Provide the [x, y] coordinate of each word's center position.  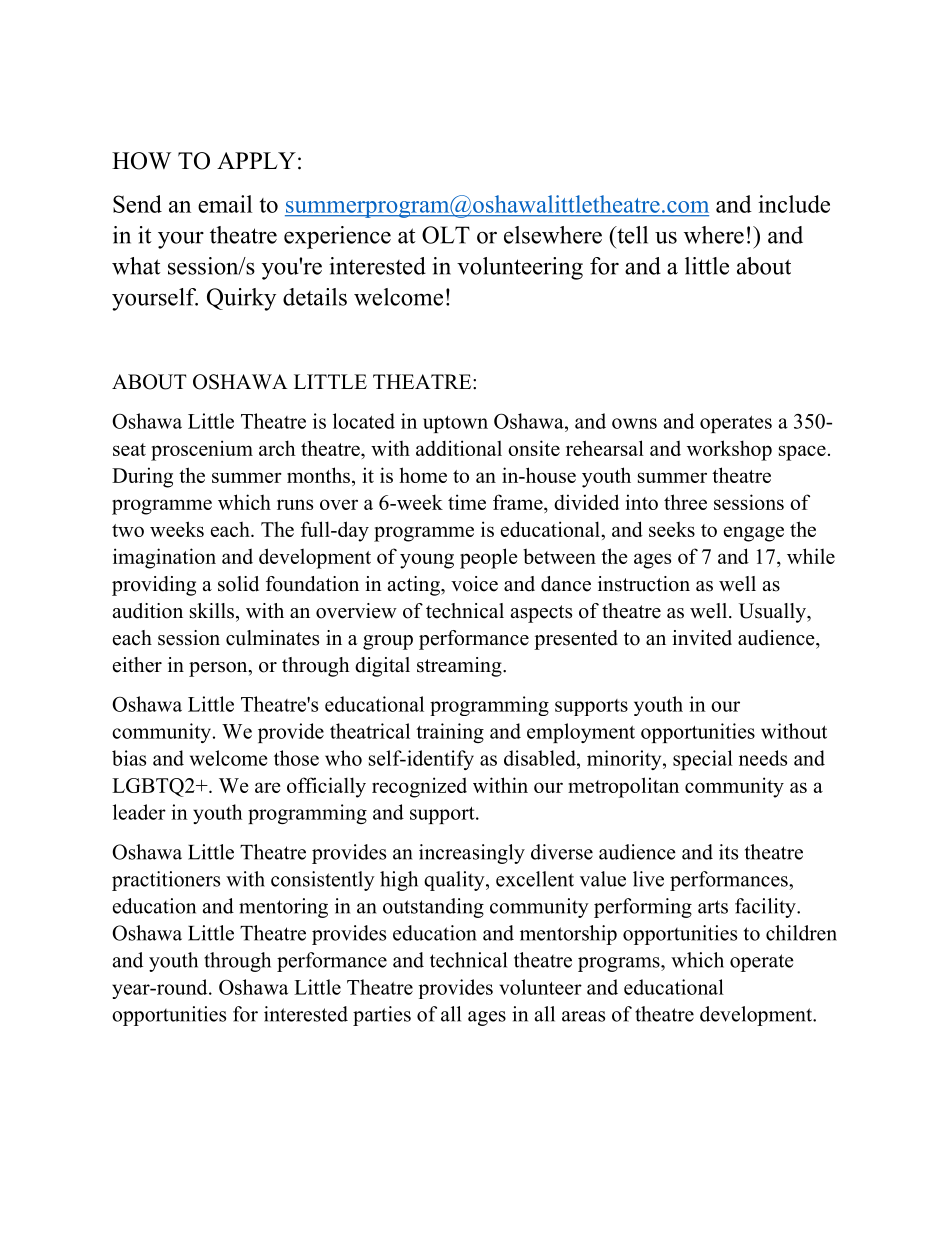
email [225, 204]
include [794, 204]
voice [474, 584]
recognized [419, 787]
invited [702, 638]
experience [337, 237]
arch [277, 448]
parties [382, 1016]
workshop [729, 450]
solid [238, 584]
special [703, 760]
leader [139, 812]
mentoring [283, 908]
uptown [455, 424]
